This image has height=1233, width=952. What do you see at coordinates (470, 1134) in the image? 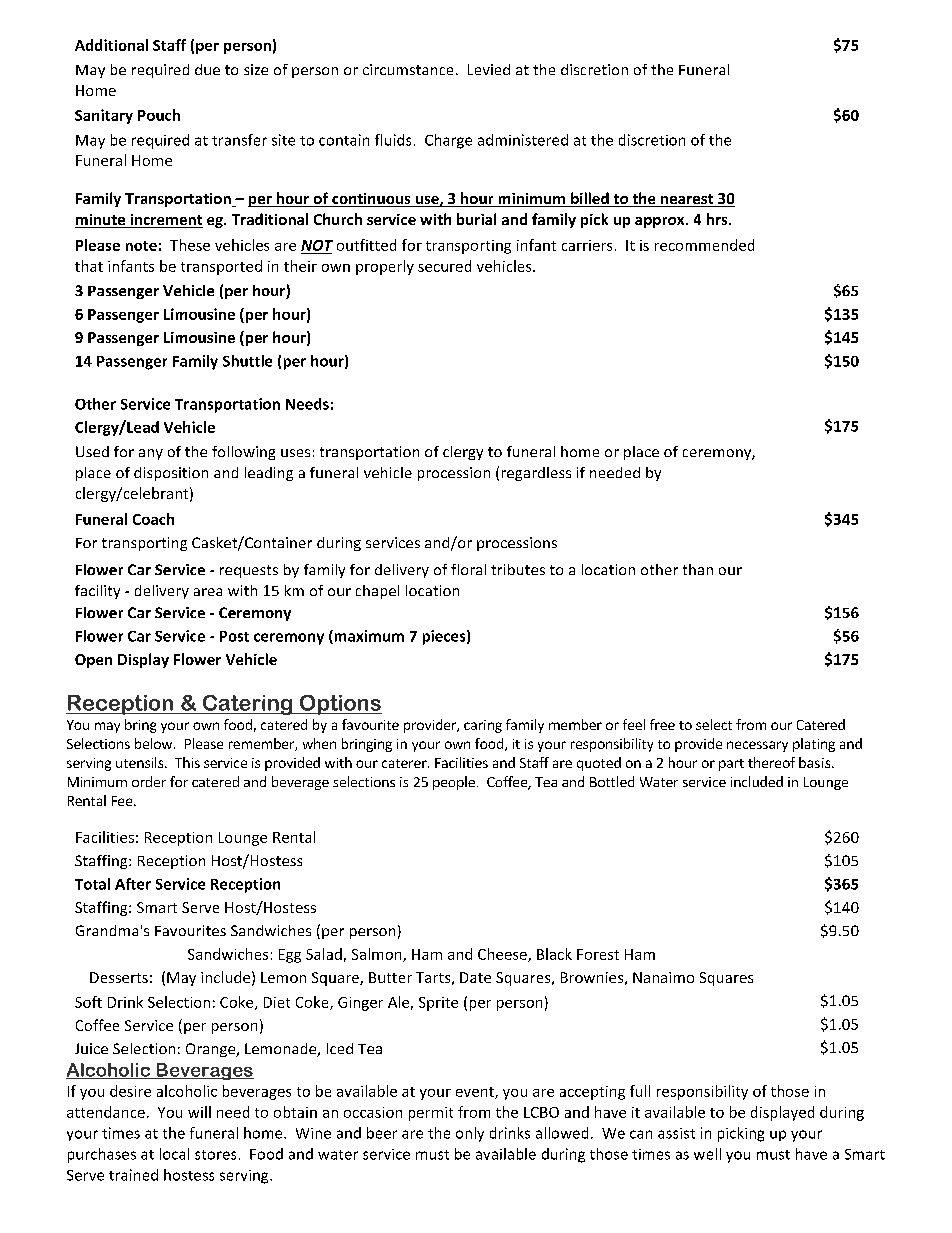
I see `only` at bounding box center [470, 1134].
